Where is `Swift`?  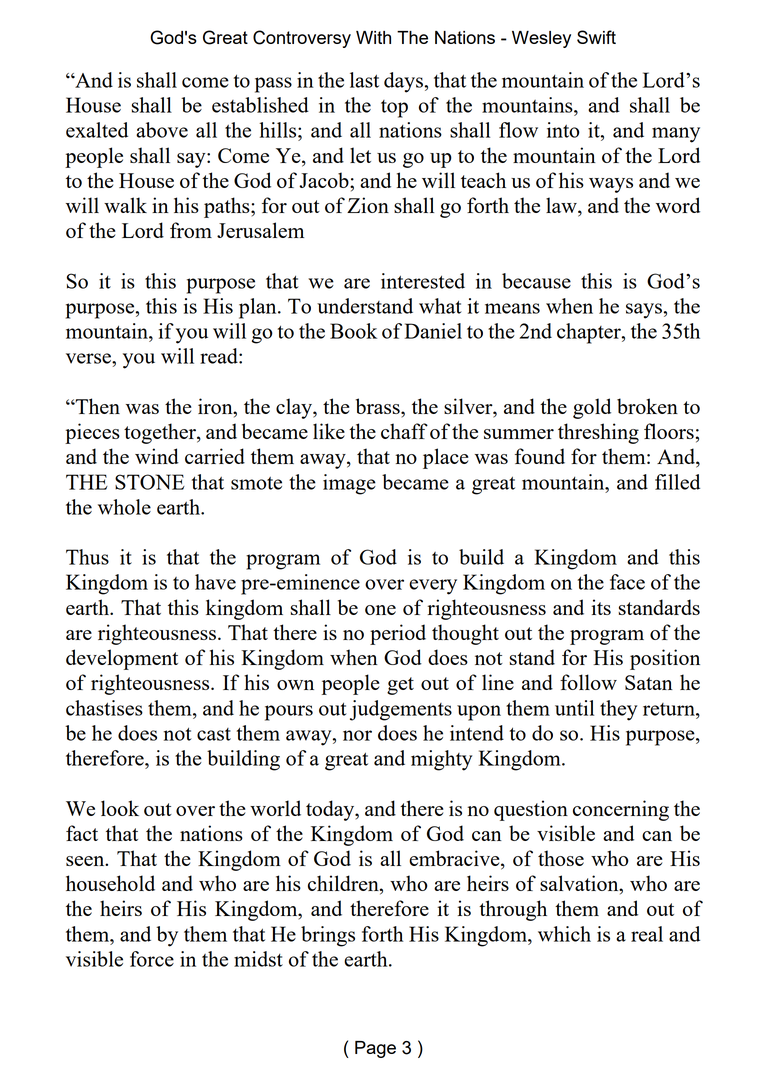
Swift is located at coordinates (596, 37).
